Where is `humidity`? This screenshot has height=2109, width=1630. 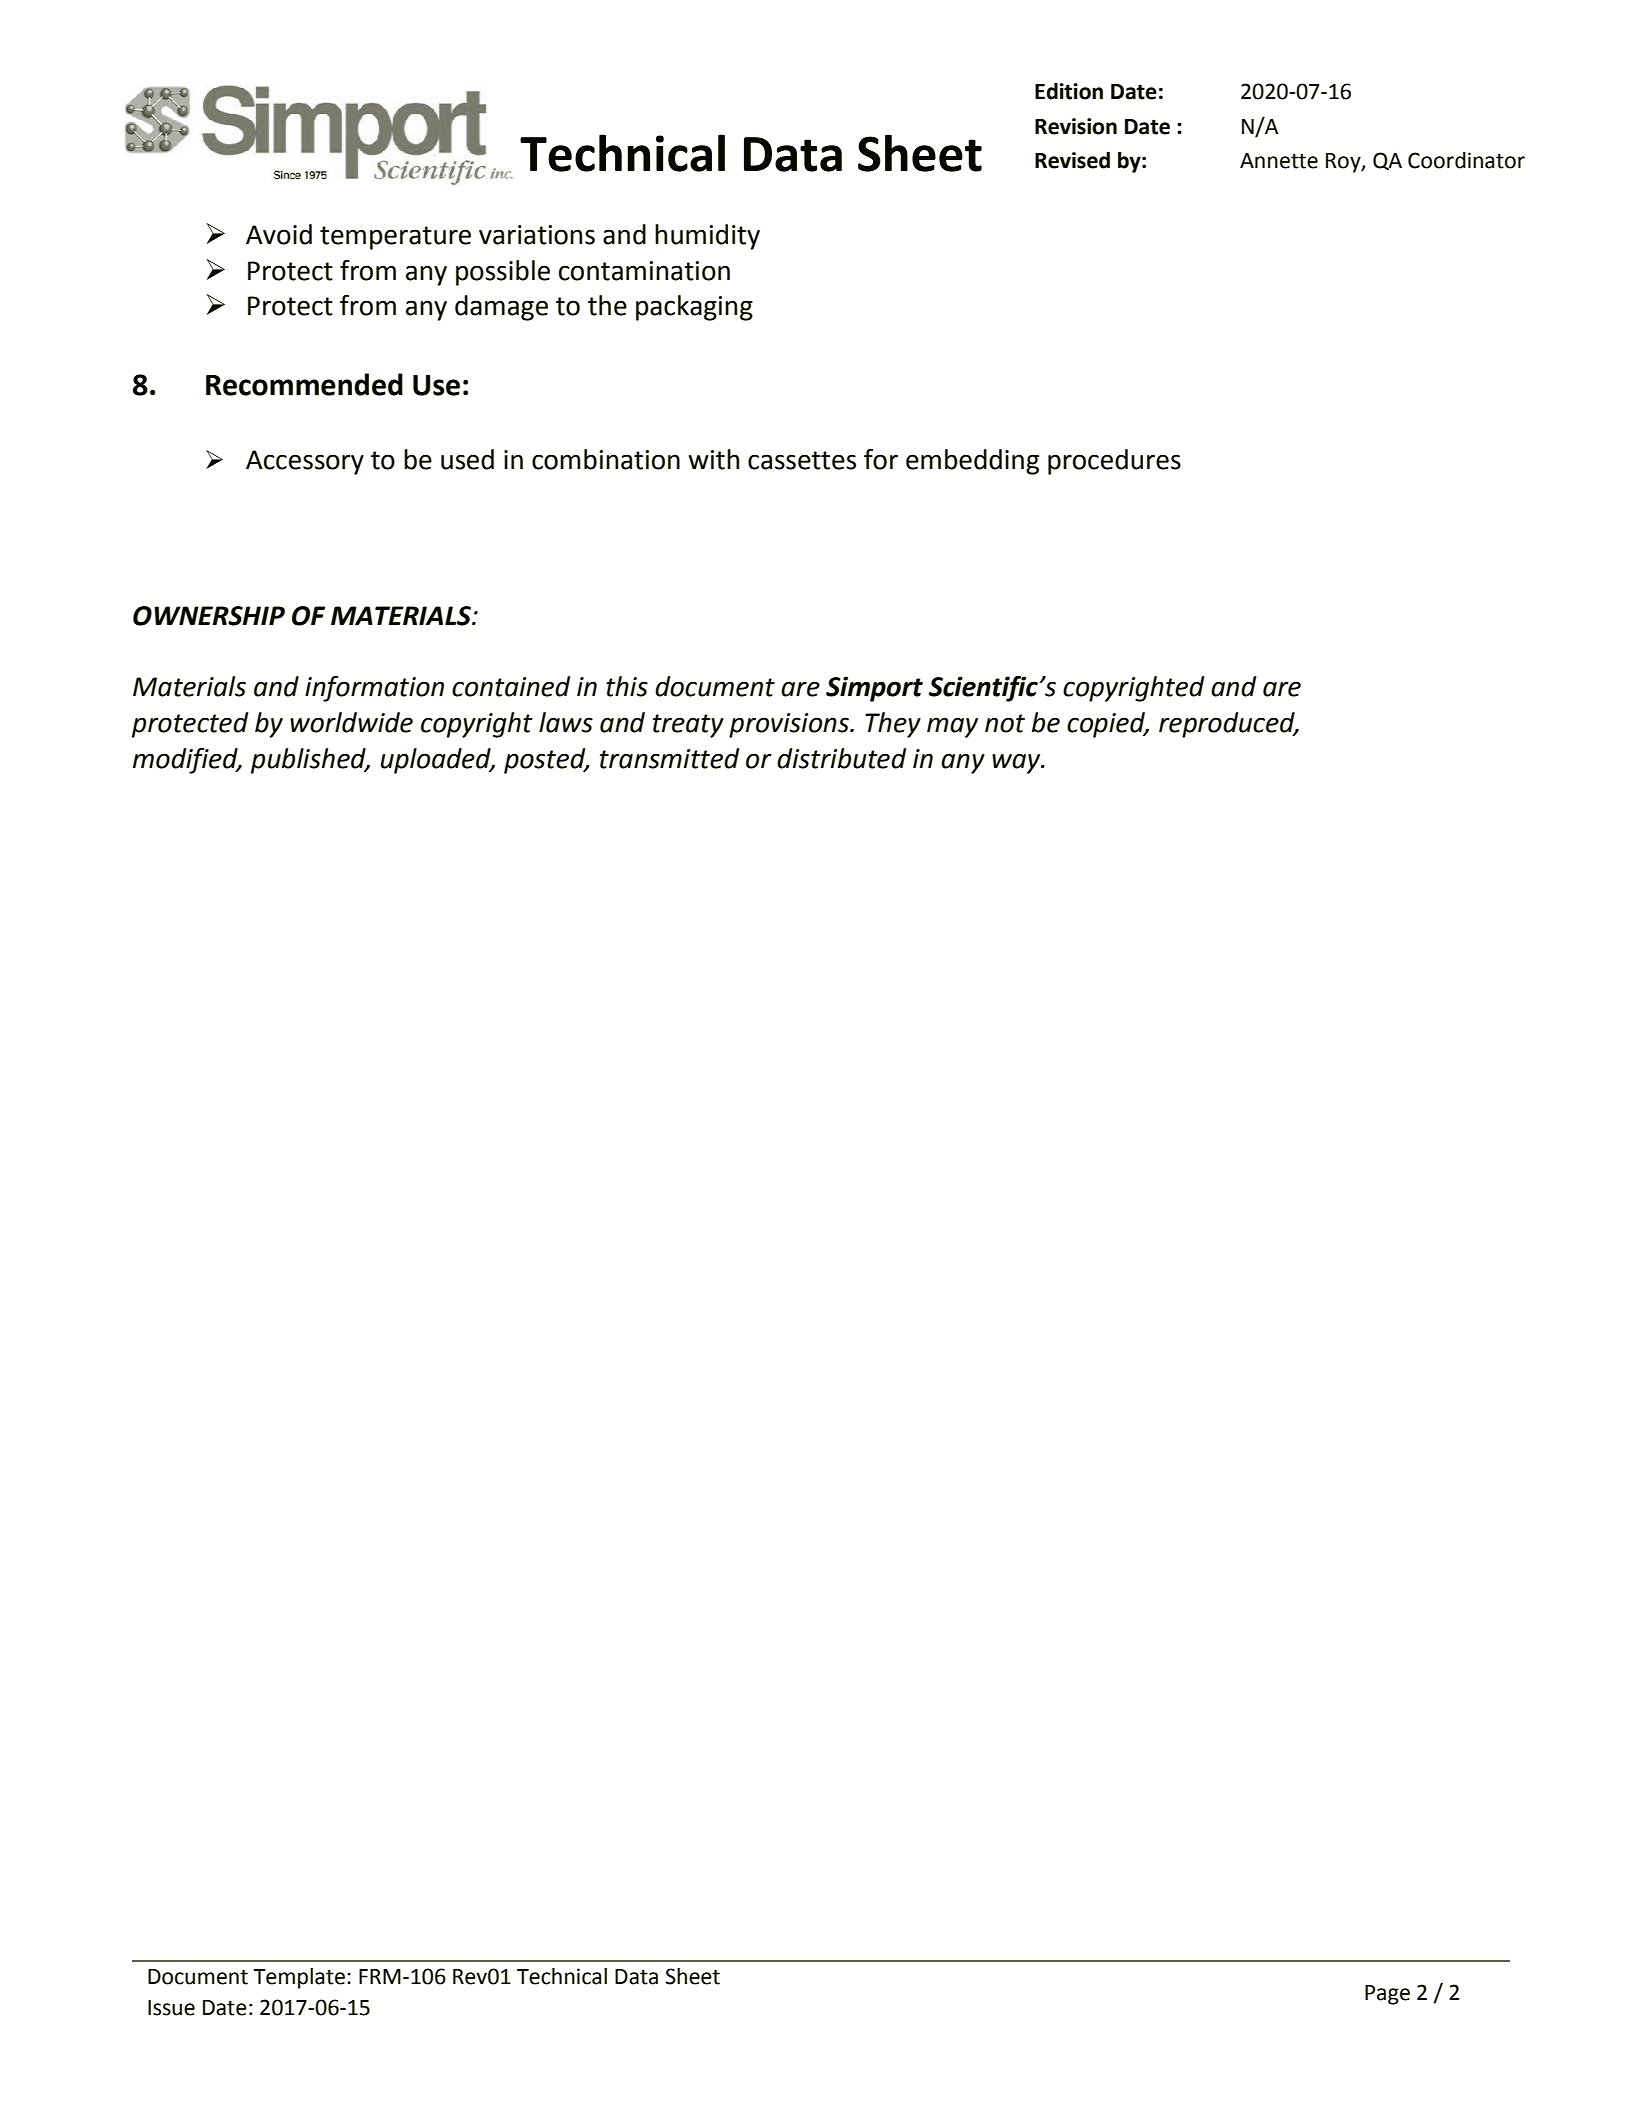
humidity is located at coordinates (707, 237).
